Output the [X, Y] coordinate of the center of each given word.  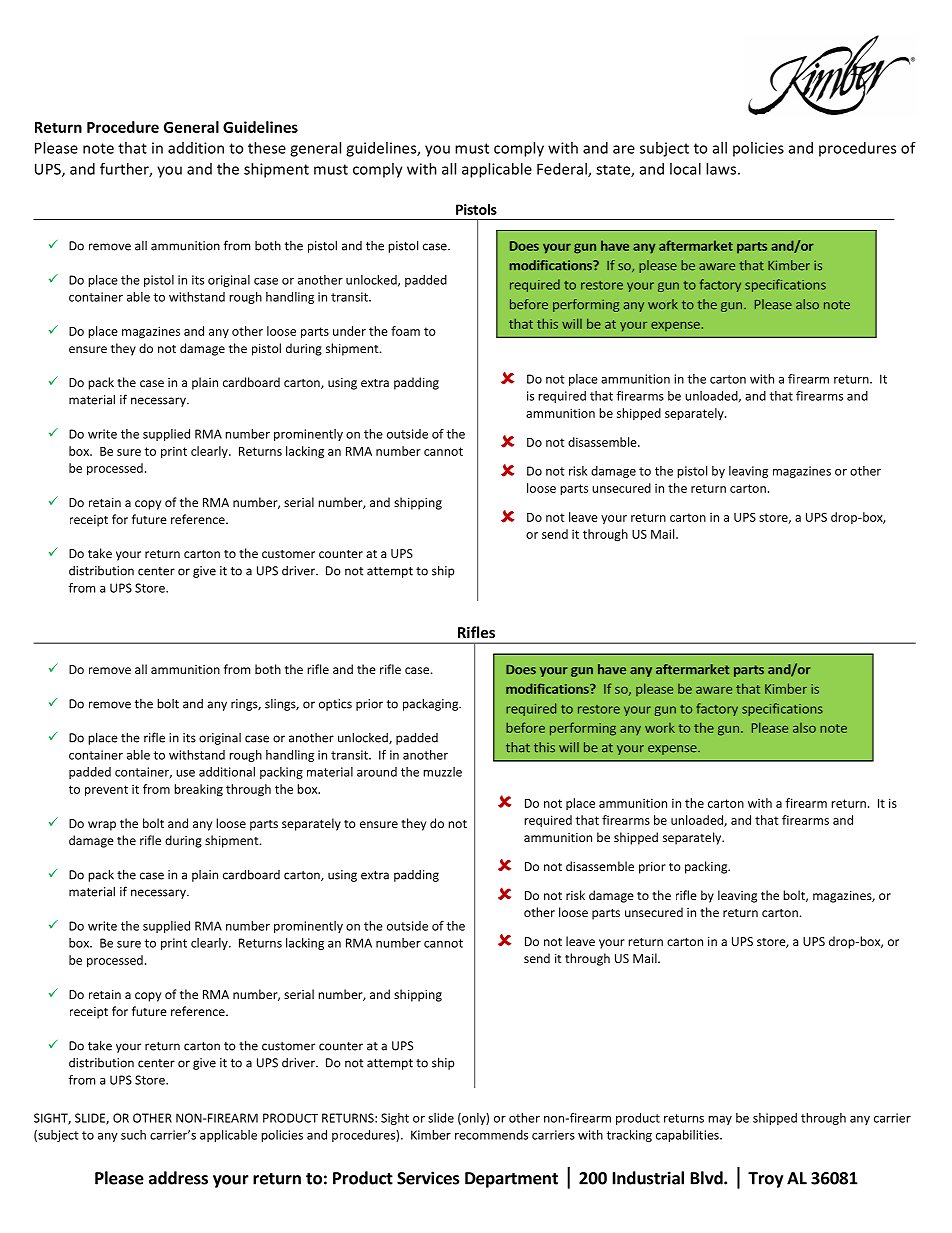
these [267, 148]
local [685, 169]
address [178, 1178]
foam [405, 331]
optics [335, 705]
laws [721, 169]
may [720, 1120]
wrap [102, 826]
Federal [563, 170]
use [185, 773]
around [377, 772]
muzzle [442, 772]
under [349, 331]
